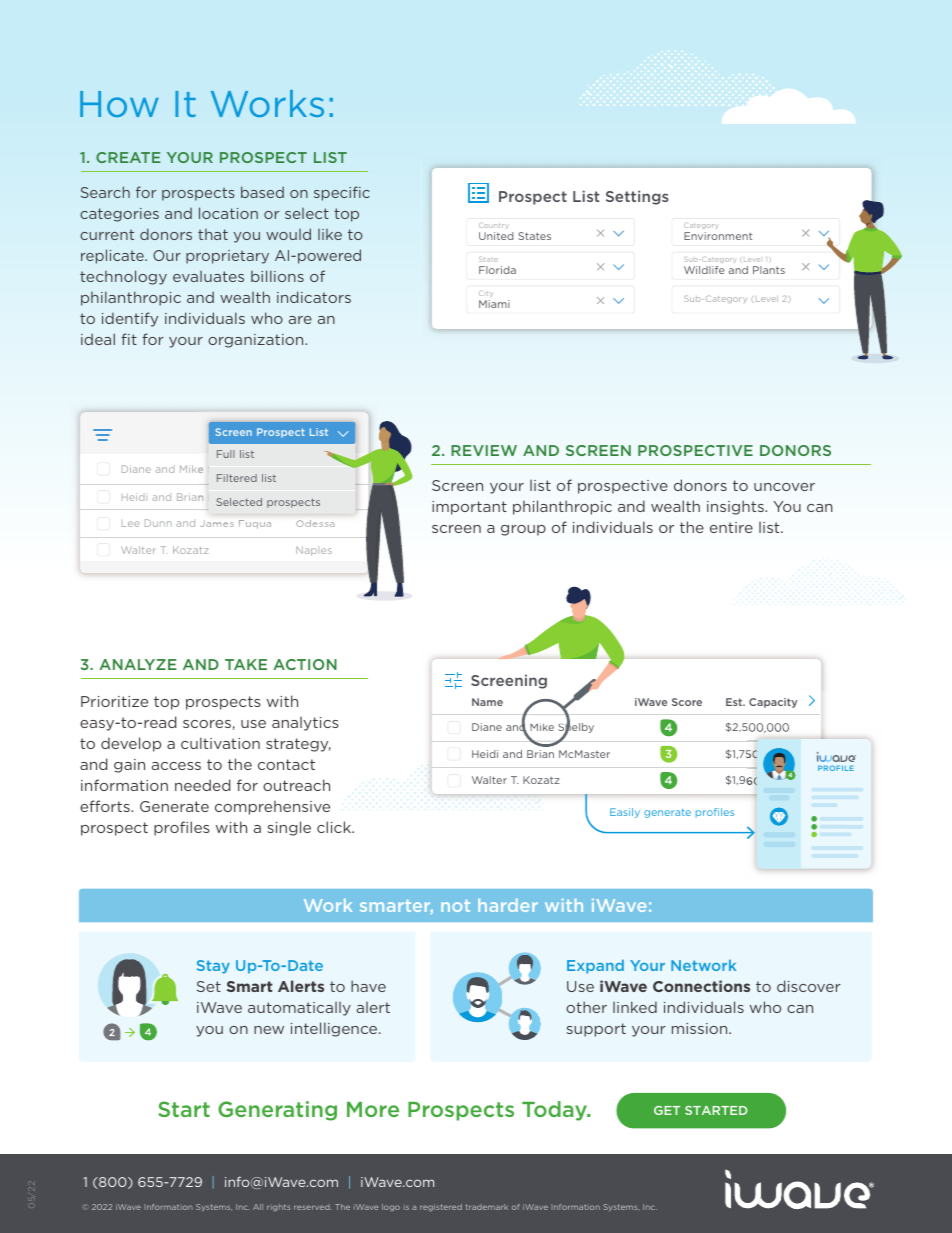  Describe the element at coordinates (484, 450) in the screenshot. I see `REVIEW` at that location.
